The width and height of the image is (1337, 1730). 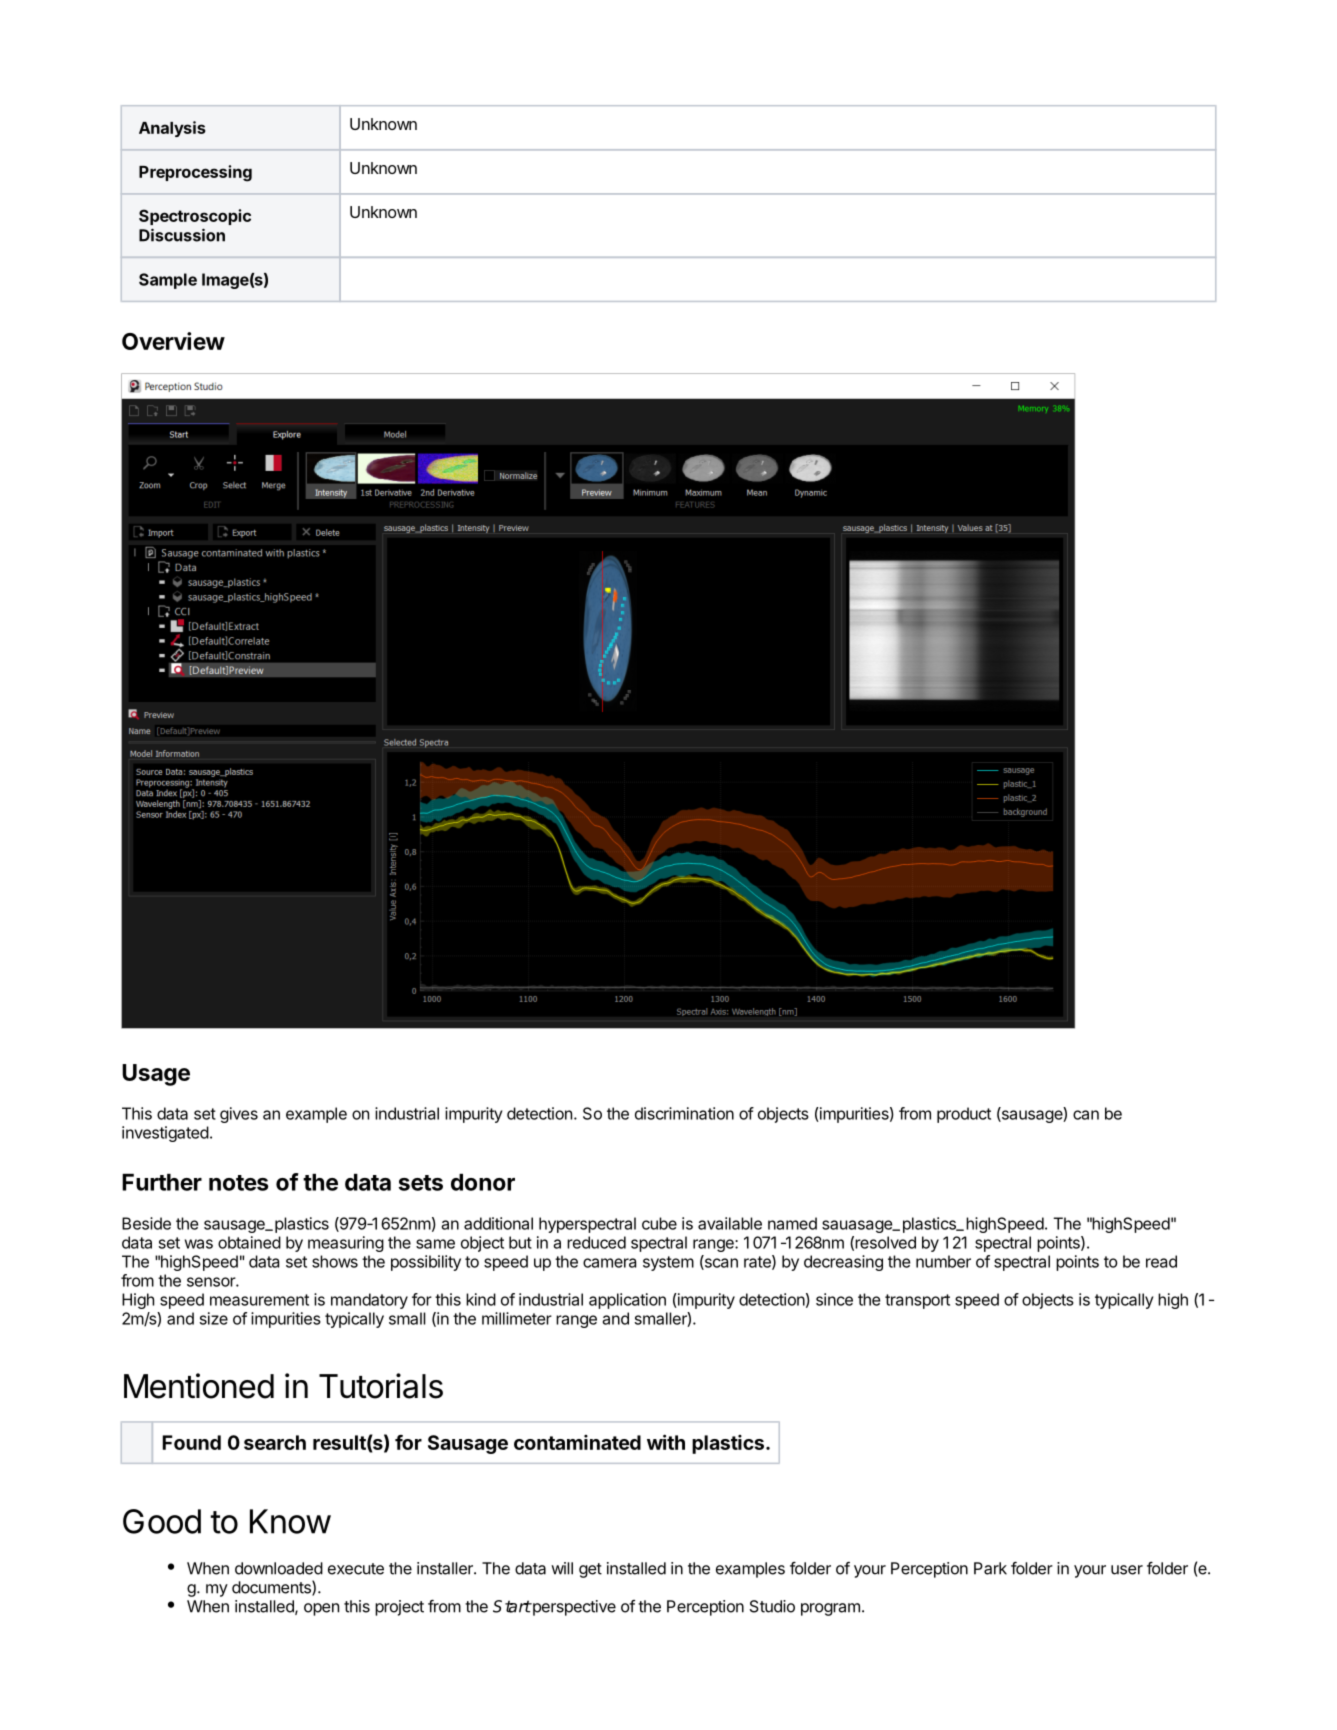 What do you see at coordinates (173, 341) in the image?
I see `Overview` at bounding box center [173, 341].
